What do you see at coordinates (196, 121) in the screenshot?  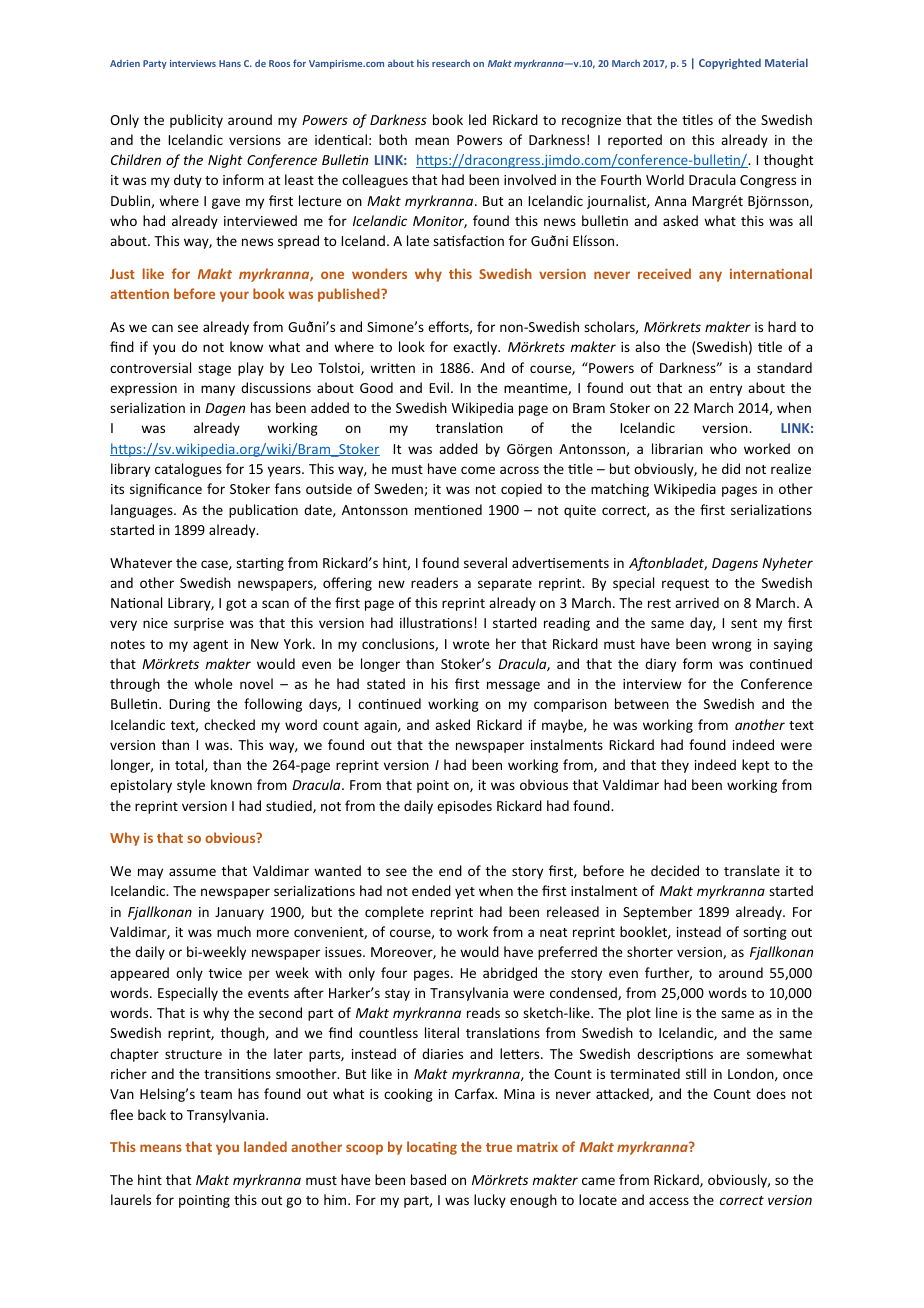 I see `publicity` at bounding box center [196, 121].
